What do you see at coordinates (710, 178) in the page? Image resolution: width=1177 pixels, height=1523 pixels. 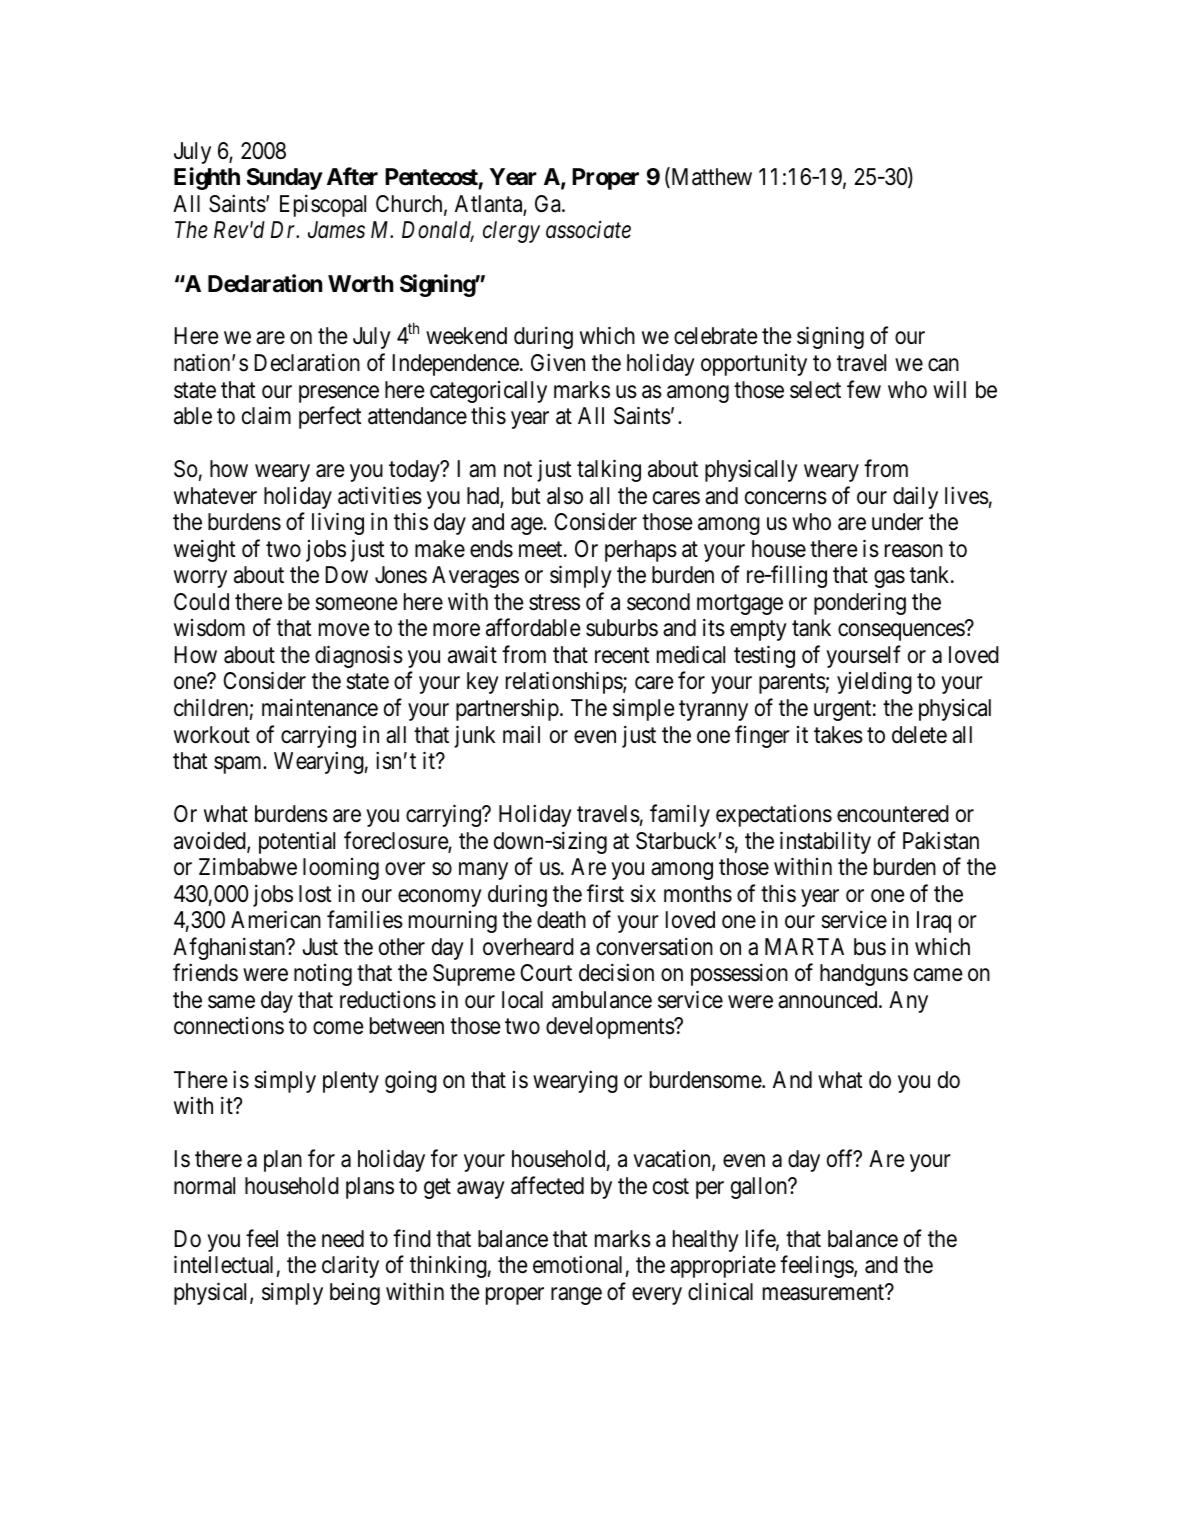 I see `Matthew` at bounding box center [710, 178].
